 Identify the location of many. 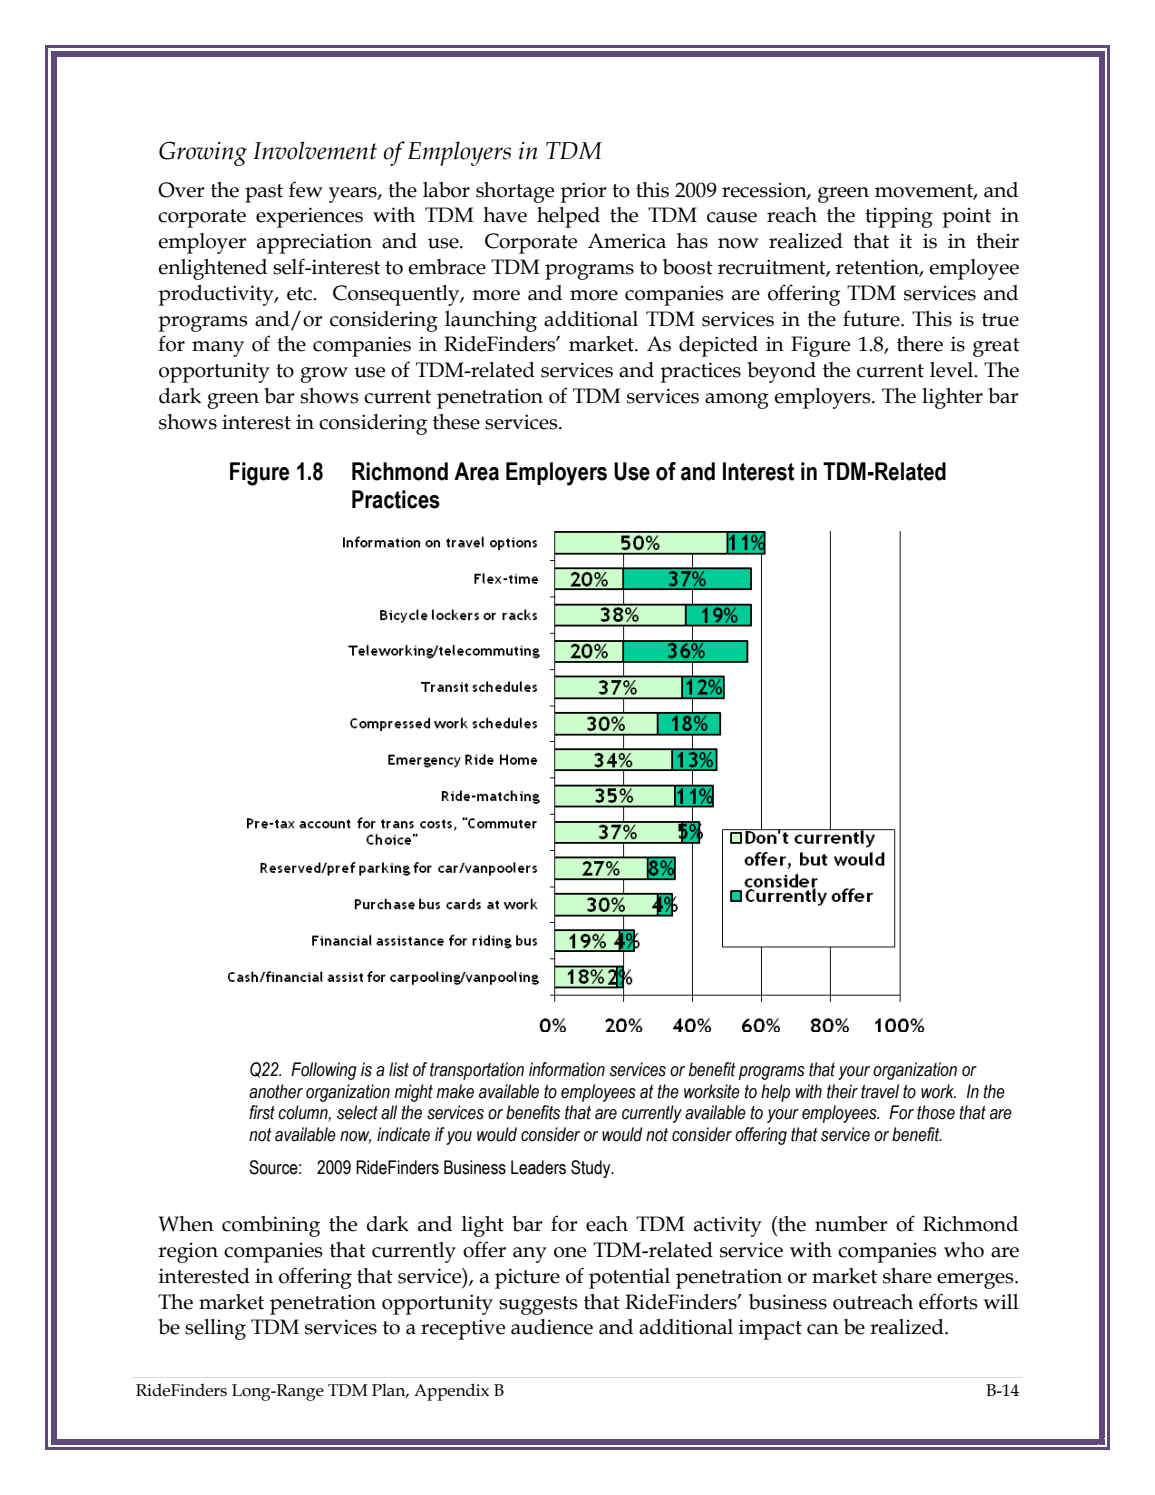
(218, 349).
